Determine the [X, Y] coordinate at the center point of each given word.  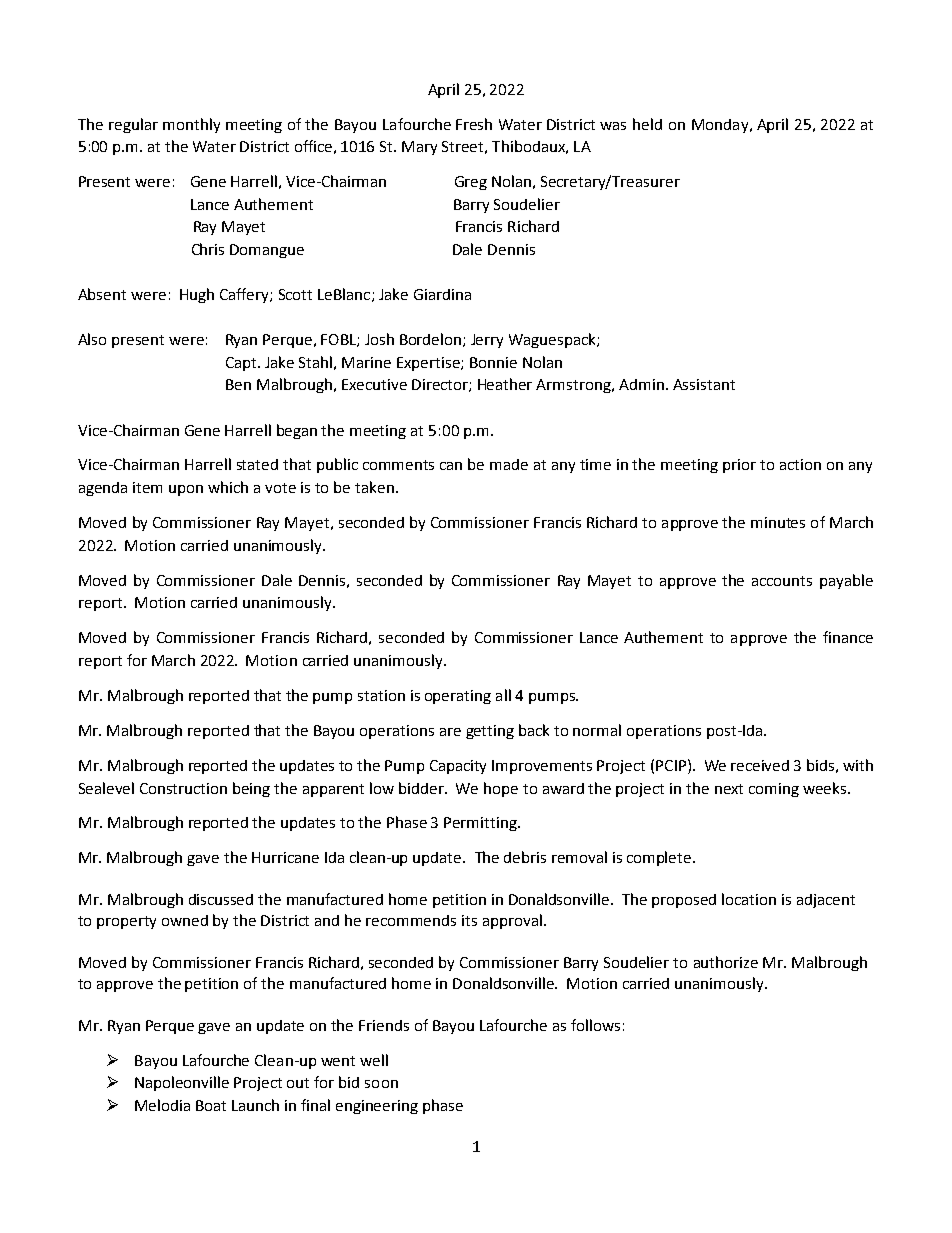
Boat [211, 1105]
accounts [782, 581]
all [503, 695]
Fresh [474, 124]
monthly [191, 125]
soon [381, 1084]
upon [186, 490]
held [647, 124]
